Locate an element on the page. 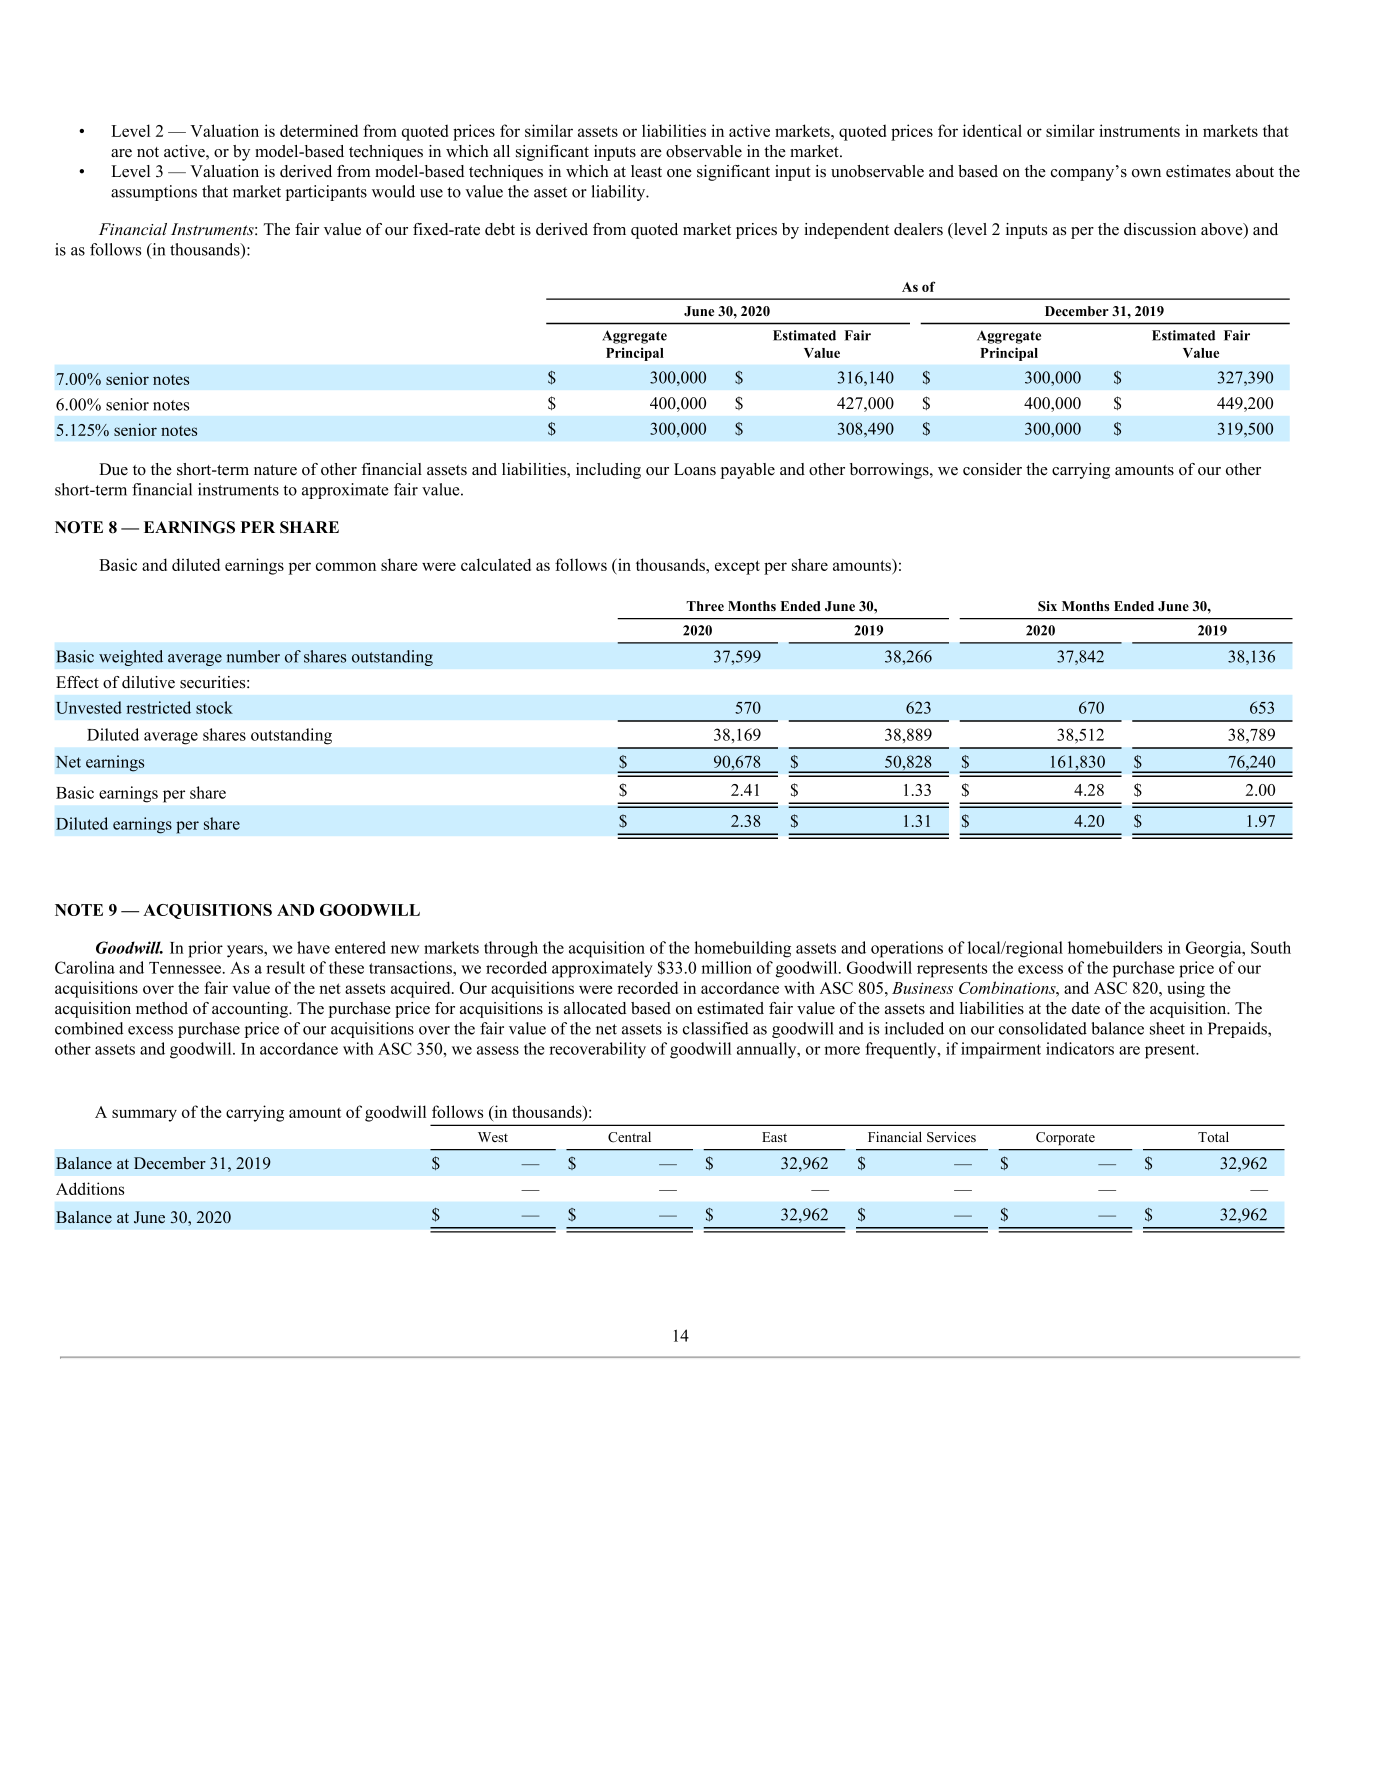  own is located at coordinates (1146, 173).
